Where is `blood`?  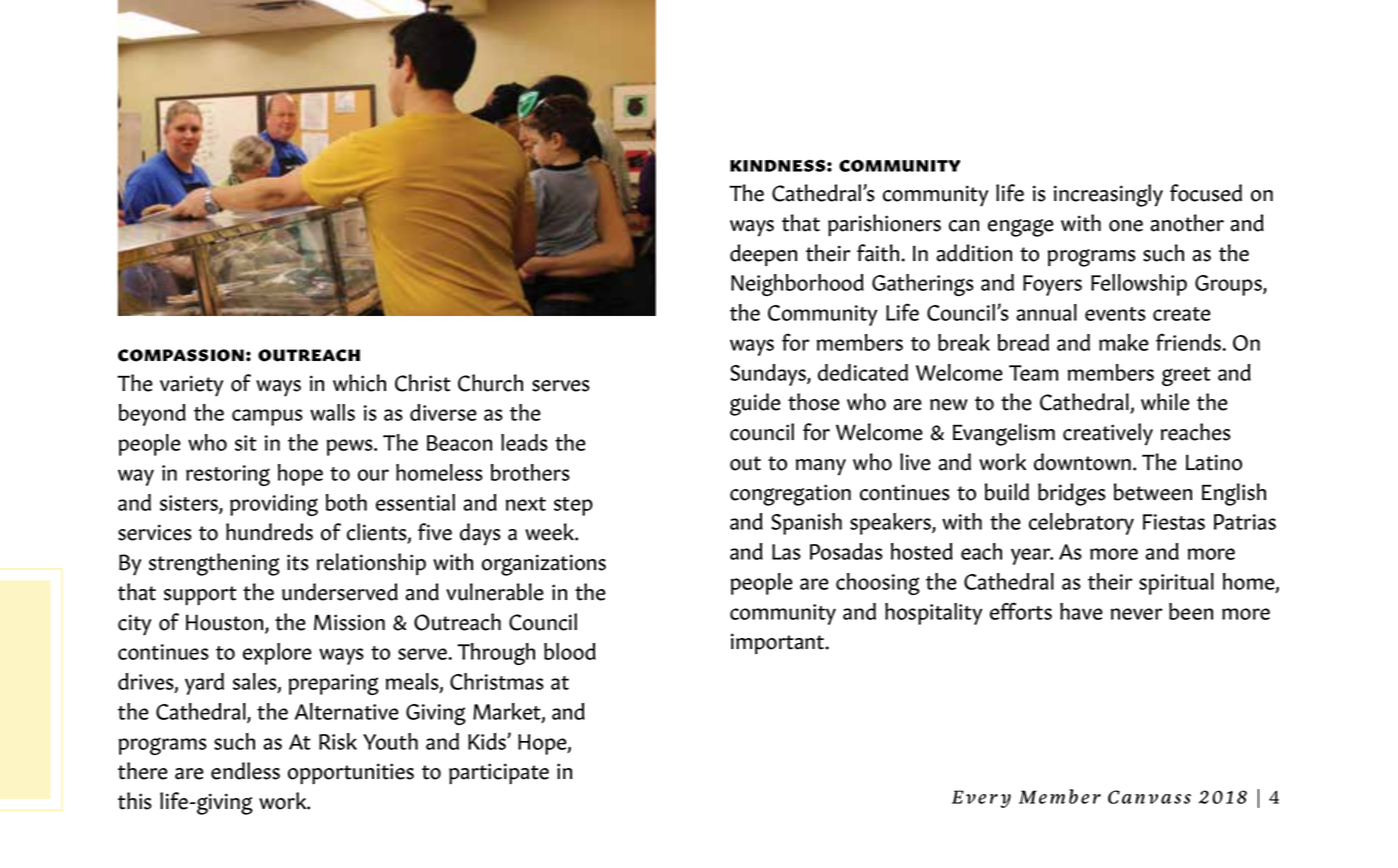
blood is located at coordinates (570, 651).
